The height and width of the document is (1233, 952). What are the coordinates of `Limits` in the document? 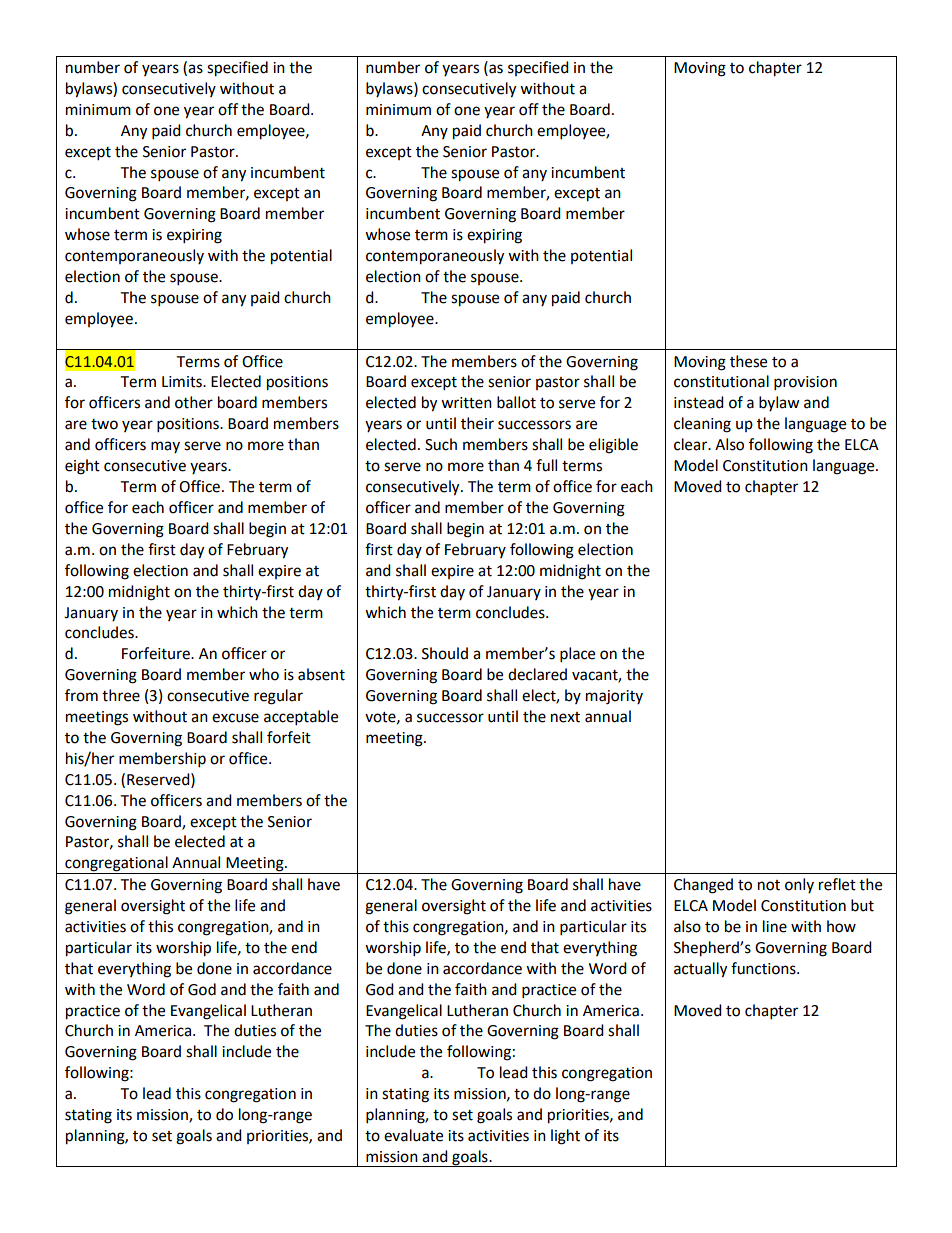 It's located at (183, 382).
